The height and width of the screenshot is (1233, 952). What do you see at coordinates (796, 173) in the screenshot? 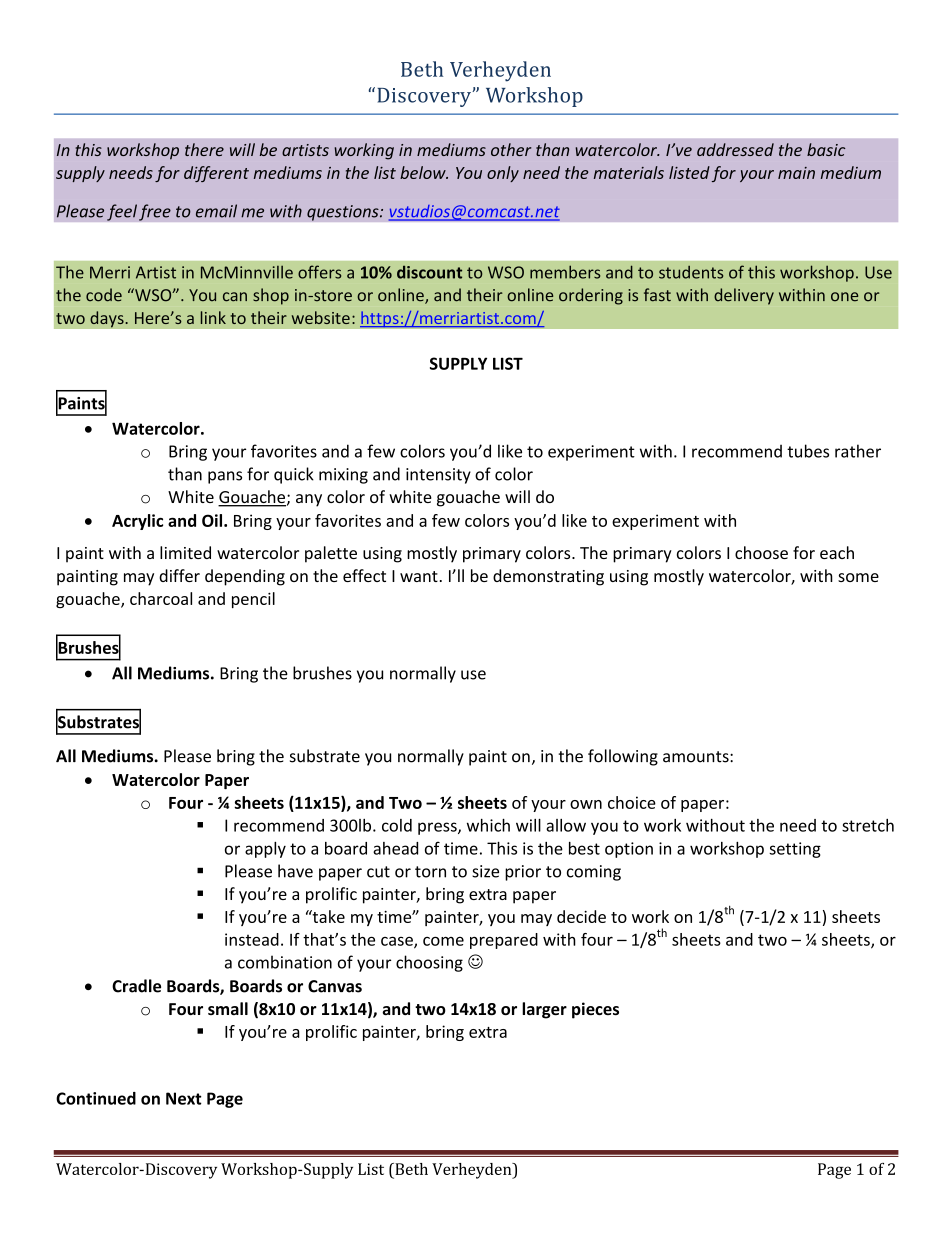
I see `main` at bounding box center [796, 173].
